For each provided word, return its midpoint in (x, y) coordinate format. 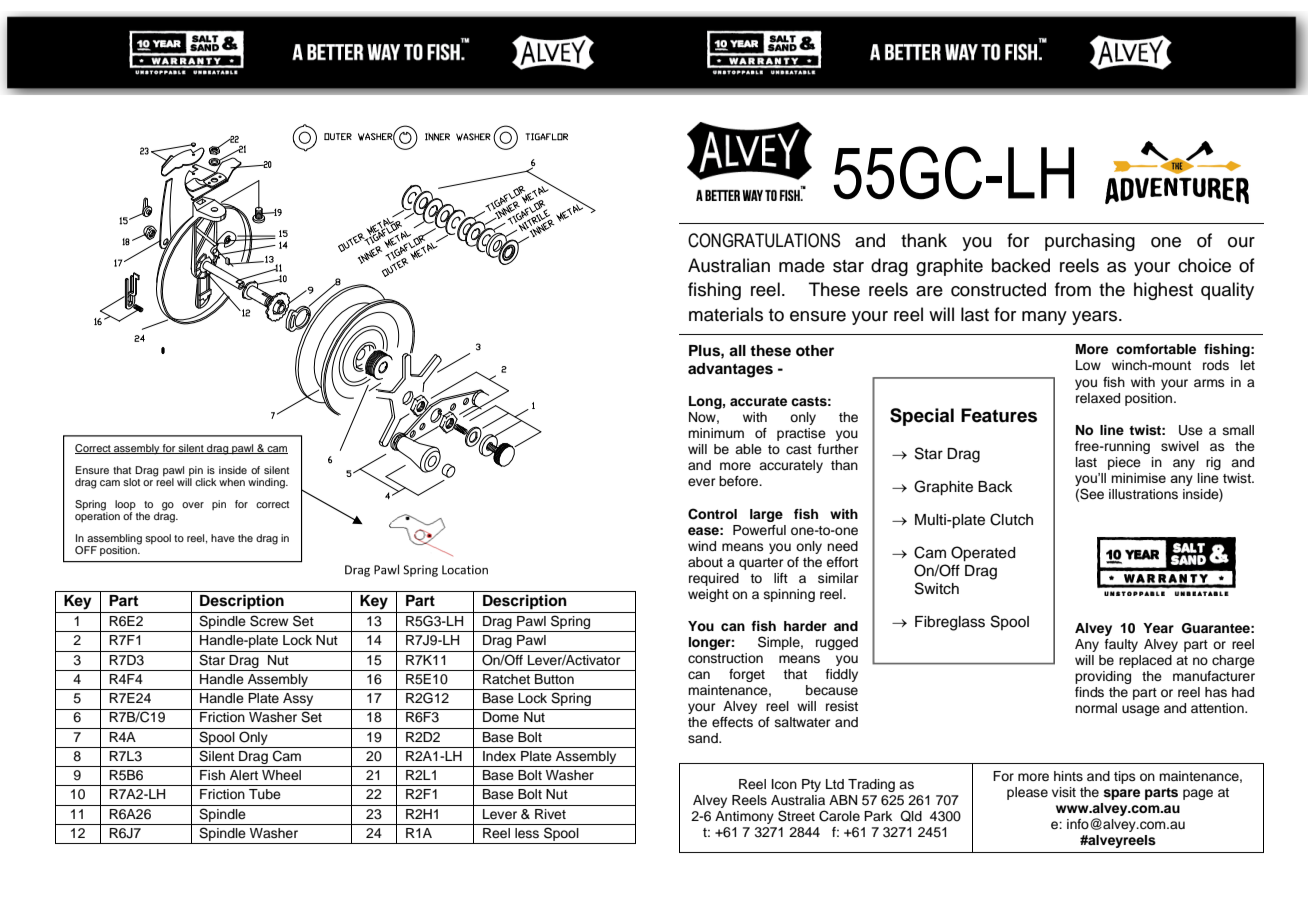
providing (1103, 677)
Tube (265, 794)
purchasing (1090, 242)
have (223, 538)
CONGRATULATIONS (764, 240)
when (232, 482)
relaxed (1098, 398)
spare (1121, 794)
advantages (730, 370)
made (802, 265)
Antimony (744, 817)
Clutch (1011, 519)
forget (747, 675)
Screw (269, 621)
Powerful (759, 530)
